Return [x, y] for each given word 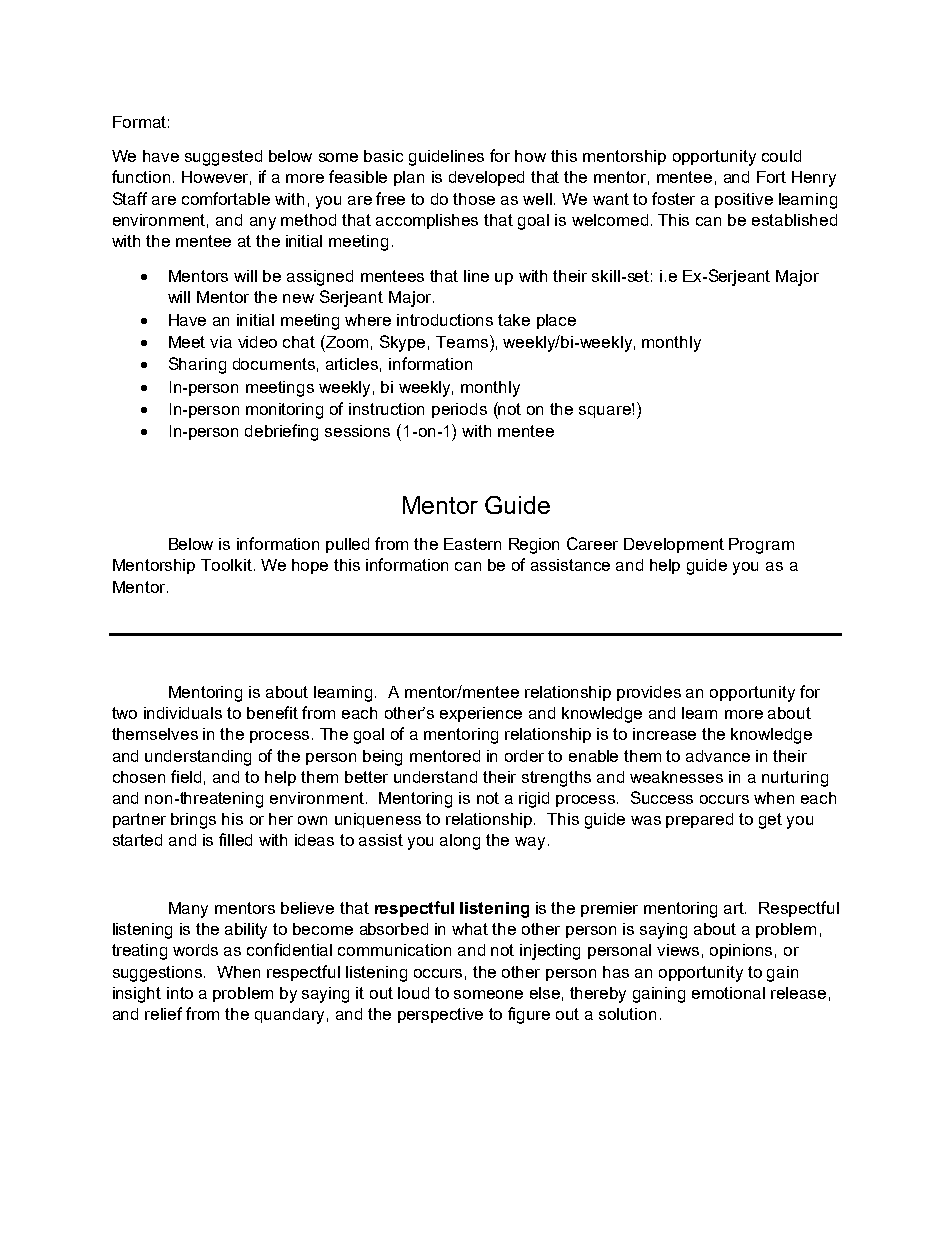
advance [718, 756]
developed [486, 178]
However [216, 178]
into [180, 993]
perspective [440, 1015]
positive [744, 200]
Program [761, 546]
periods [459, 410]
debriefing [281, 432]
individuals [183, 713]
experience [481, 714]
